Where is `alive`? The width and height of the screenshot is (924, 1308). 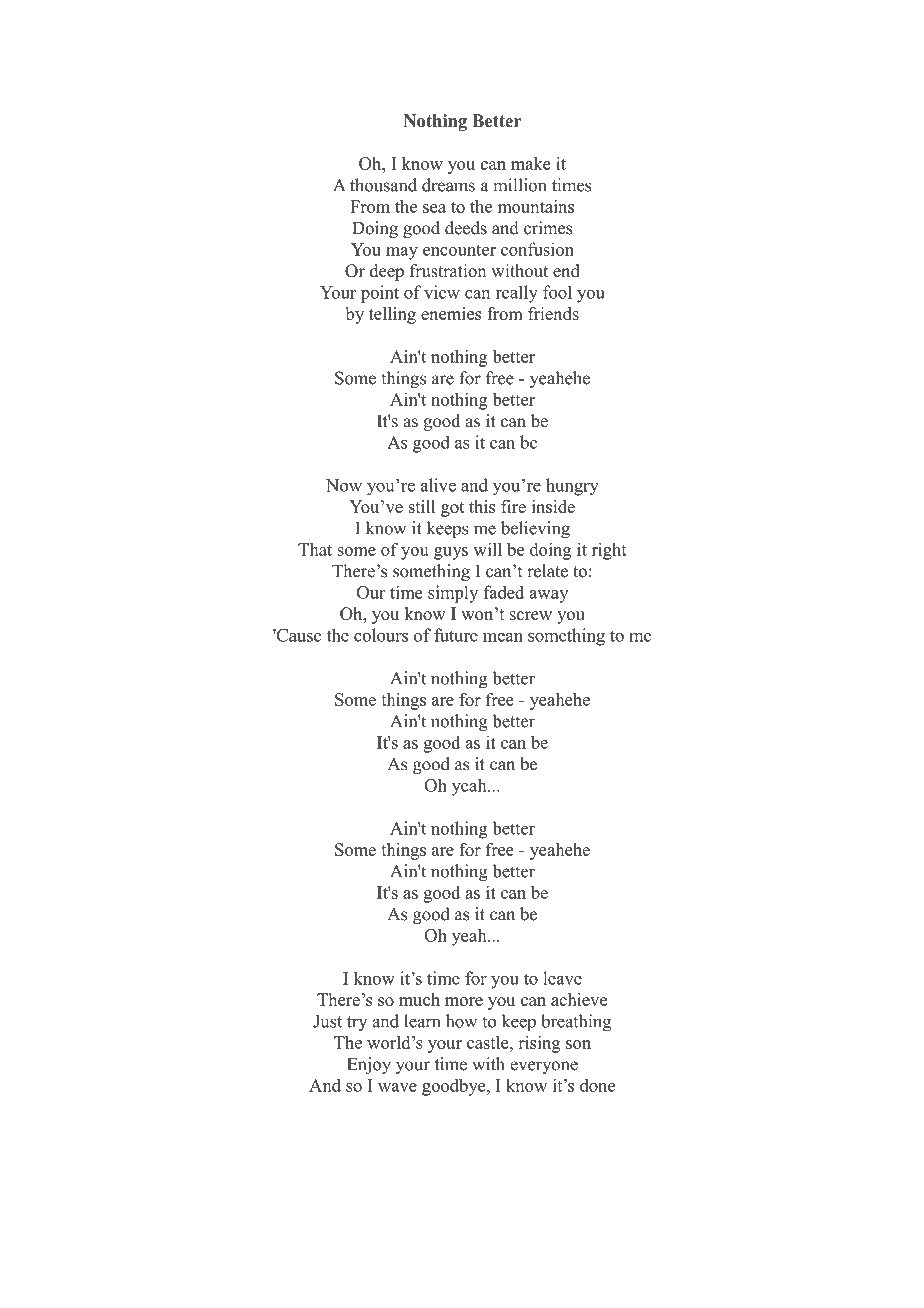
alive is located at coordinates (438, 485).
